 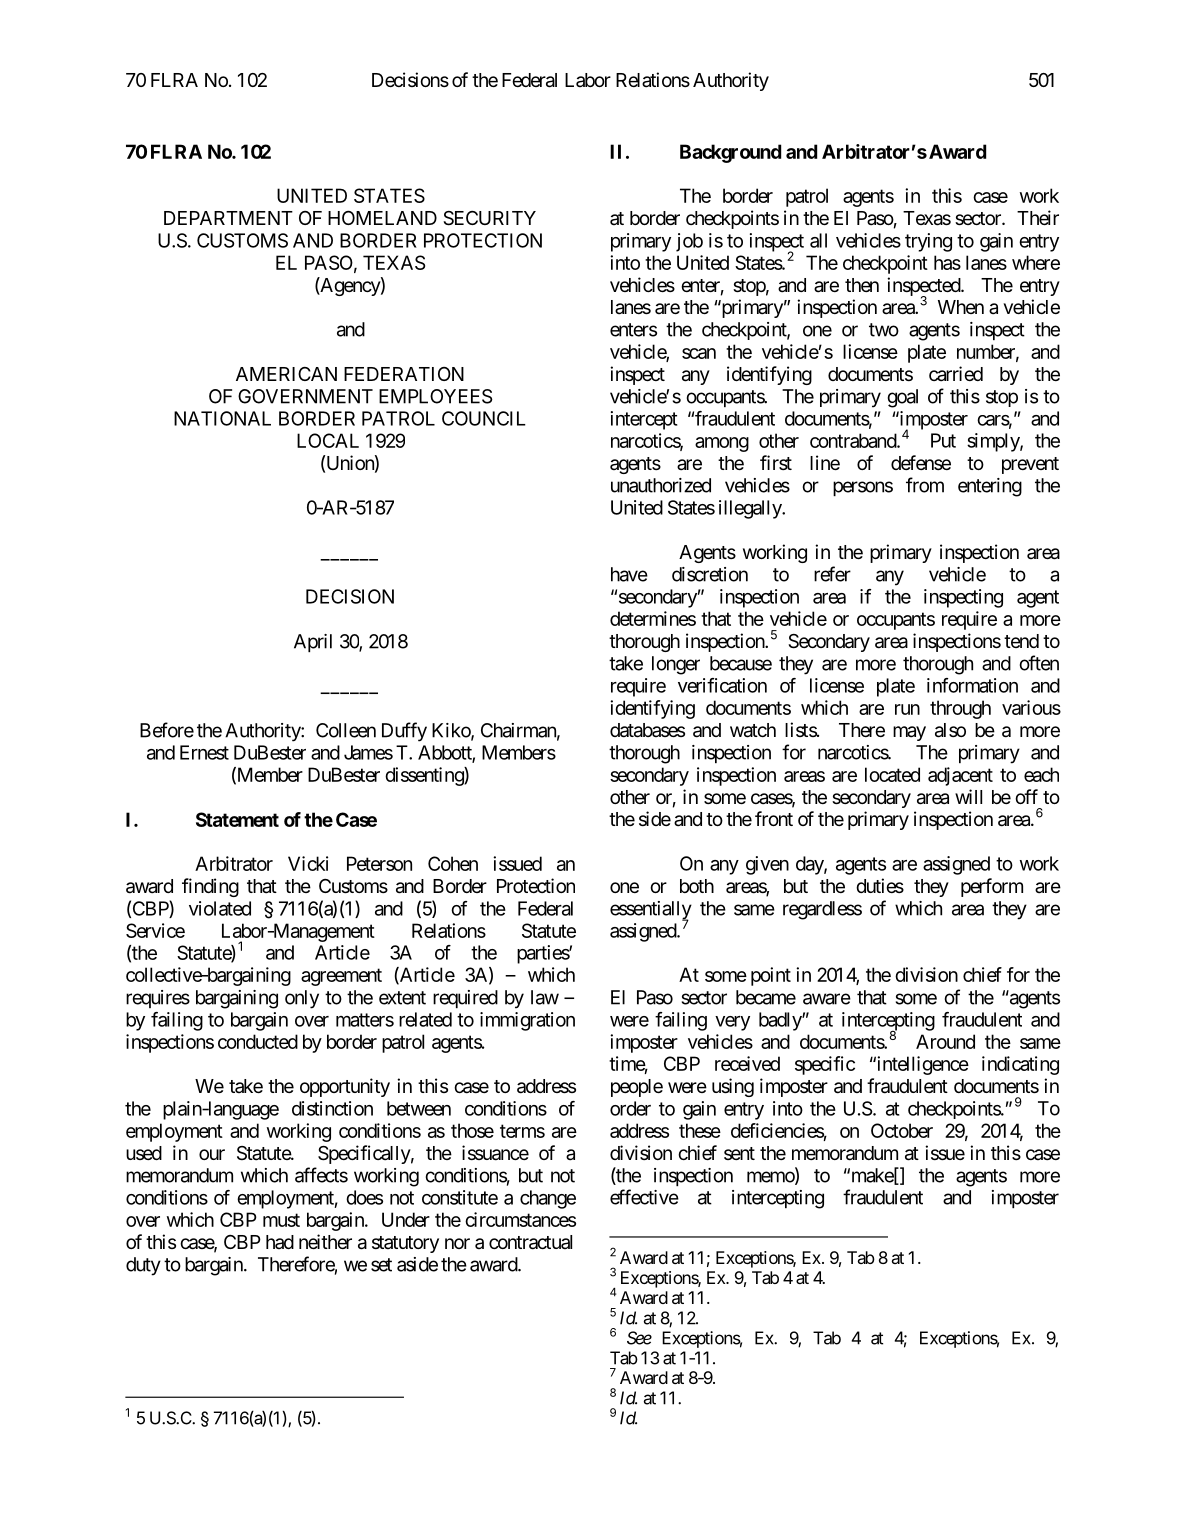 What do you see at coordinates (902, 1130) in the screenshot?
I see `October` at bounding box center [902, 1130].
